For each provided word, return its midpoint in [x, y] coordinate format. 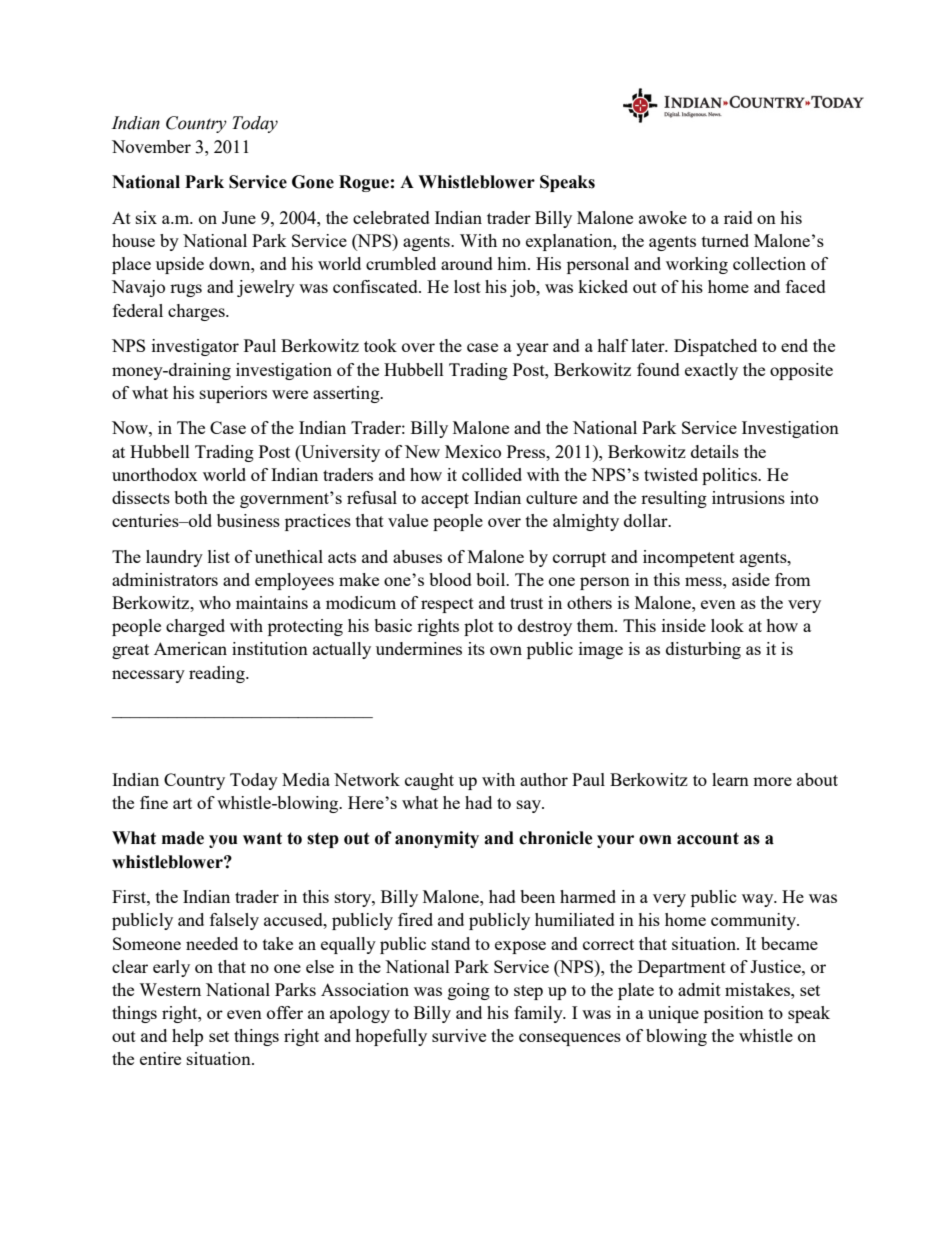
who [215, 602]
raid [738, 217]
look [727, 625]
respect [447, 605]
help [187, 1037]
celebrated [391, 217]
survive [459, 1035]
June [239, 217]
